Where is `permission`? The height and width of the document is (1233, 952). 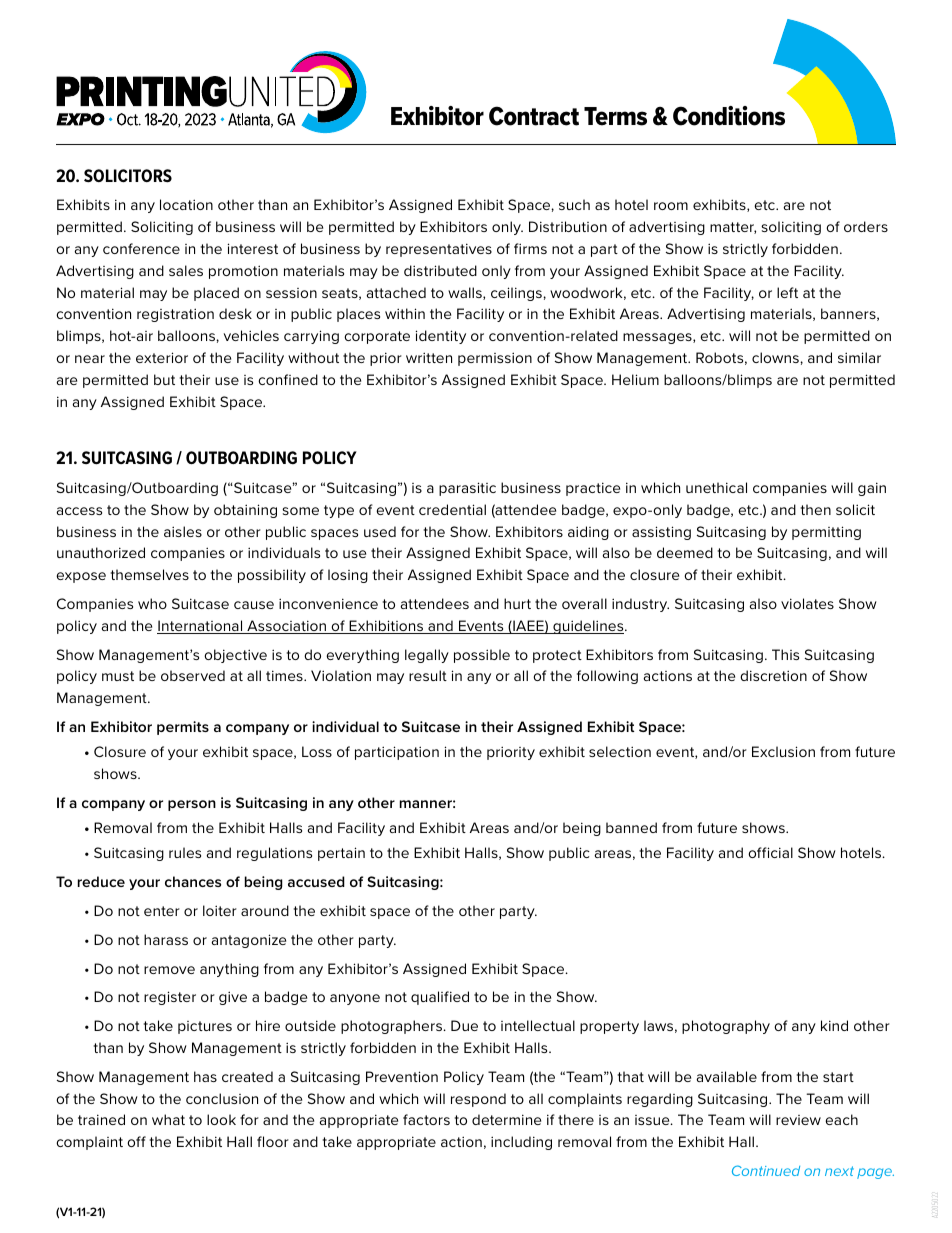
permission is located at coordinates (495, 359).
